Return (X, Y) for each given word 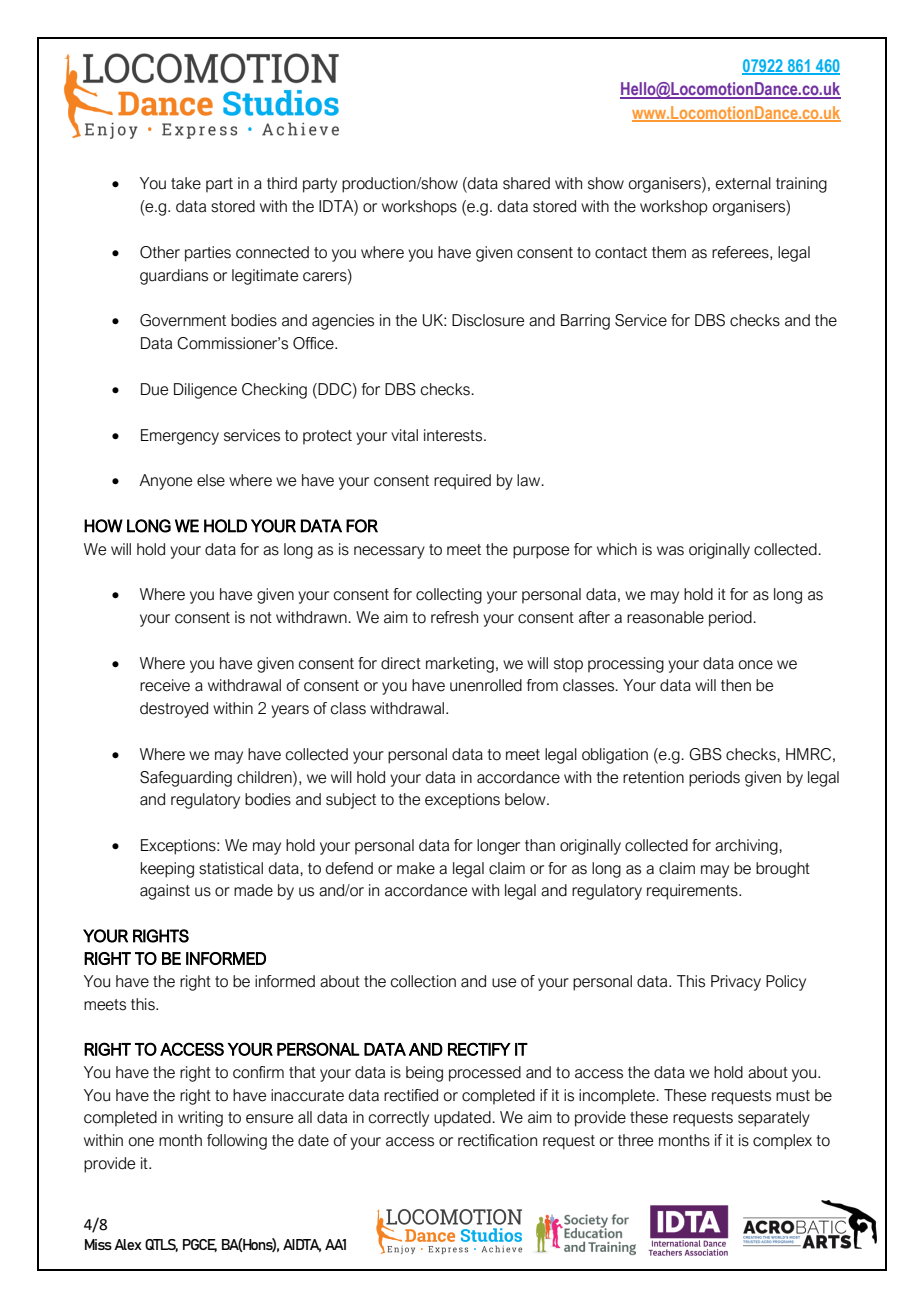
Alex (128, 1244)
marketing (460, 665)
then (736, 685)
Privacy (736, 983)
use (504, 983)
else (211, 480)
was (670, 551)
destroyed (174, 710)
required (462, 482)
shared (526, 183)
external (743, 183)
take (186, 183)
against (165, 892)
